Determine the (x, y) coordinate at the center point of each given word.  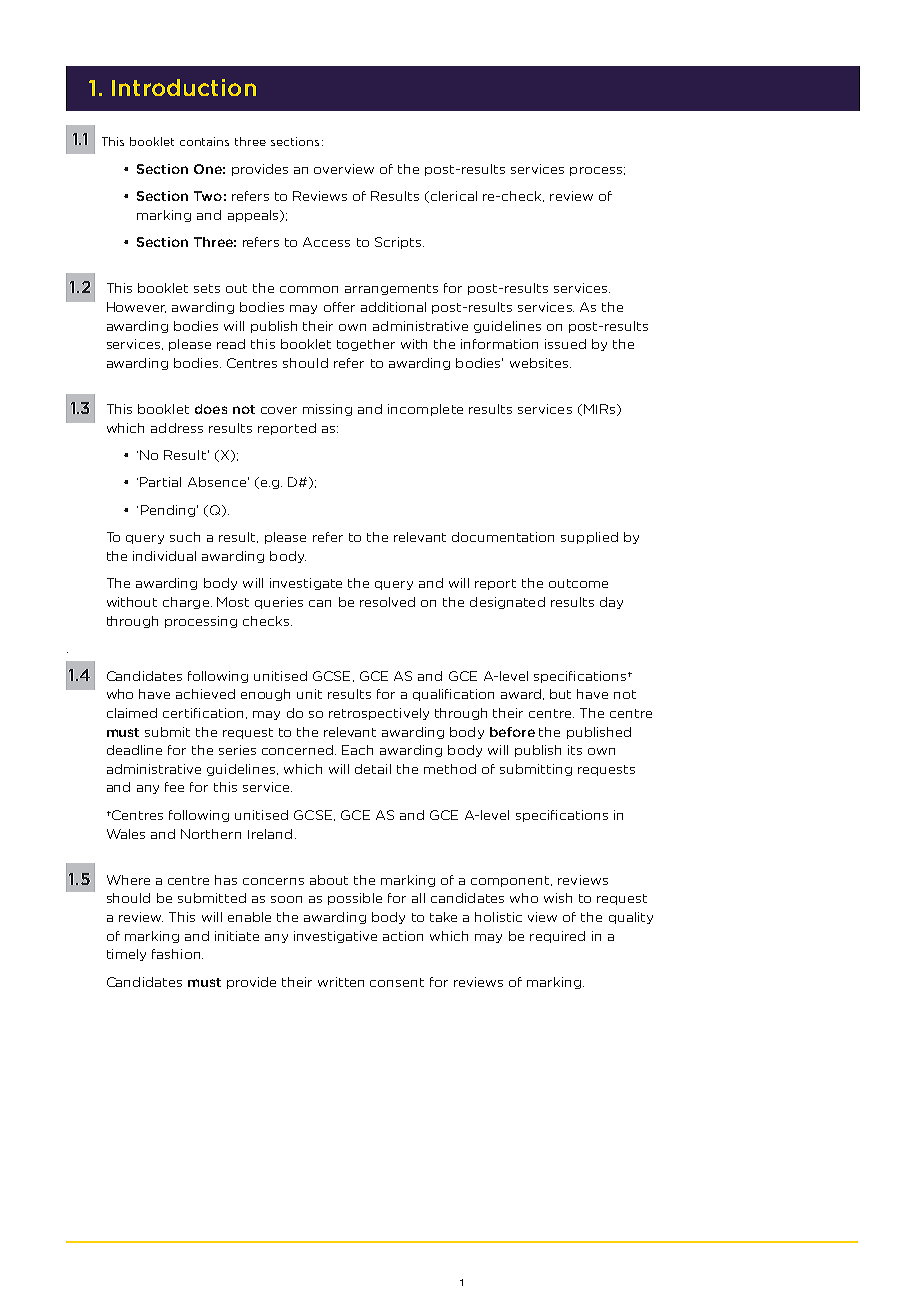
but (560, 694)
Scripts (398, 243)
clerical (452, 197)
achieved (205, 694)
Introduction (184, 87)
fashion (177, 954)
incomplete (425, 410)
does (211, 409)
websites (539, 363)
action (403, 936)
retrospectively (379, 714)
